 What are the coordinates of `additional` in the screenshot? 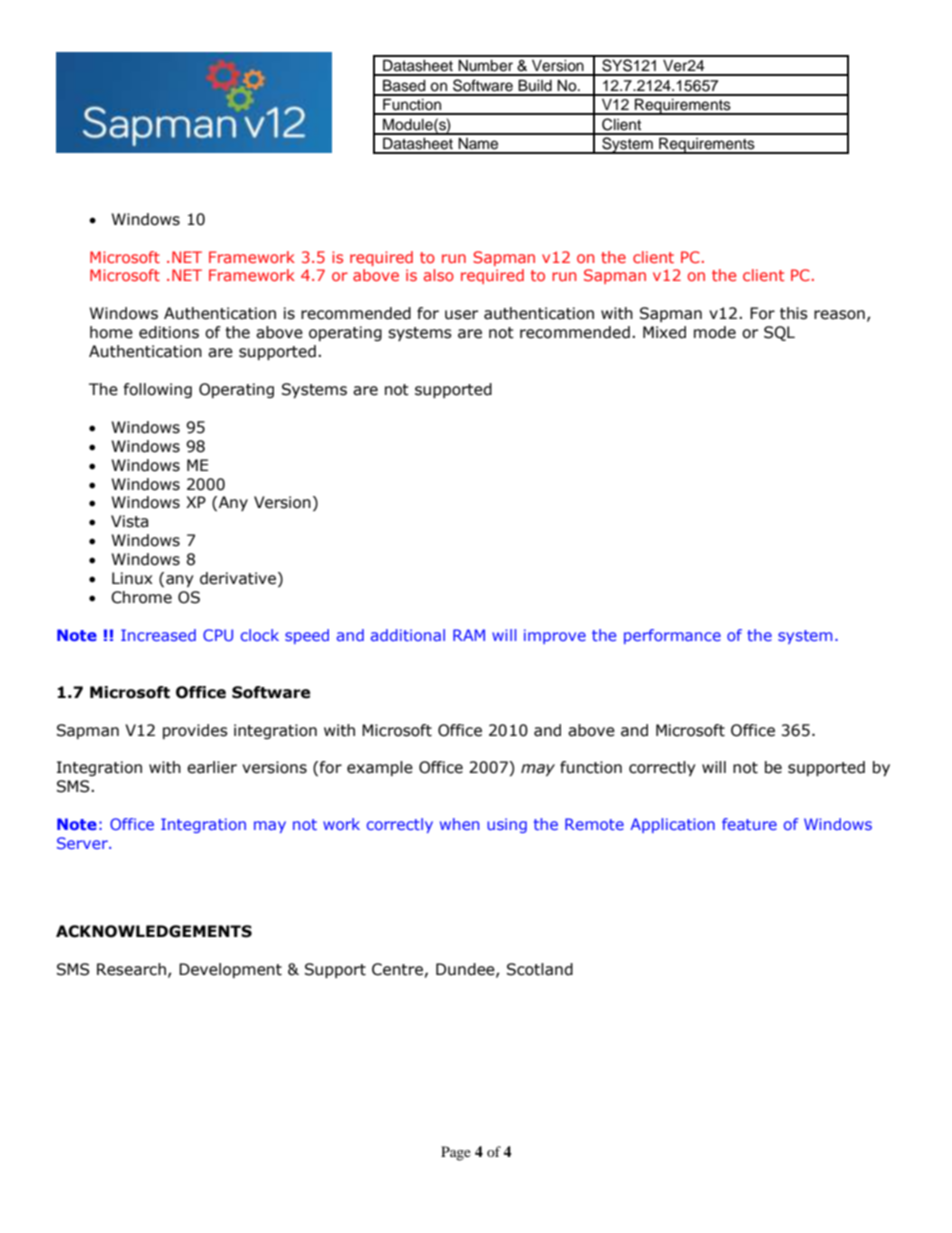 It's located at (408, 635).
